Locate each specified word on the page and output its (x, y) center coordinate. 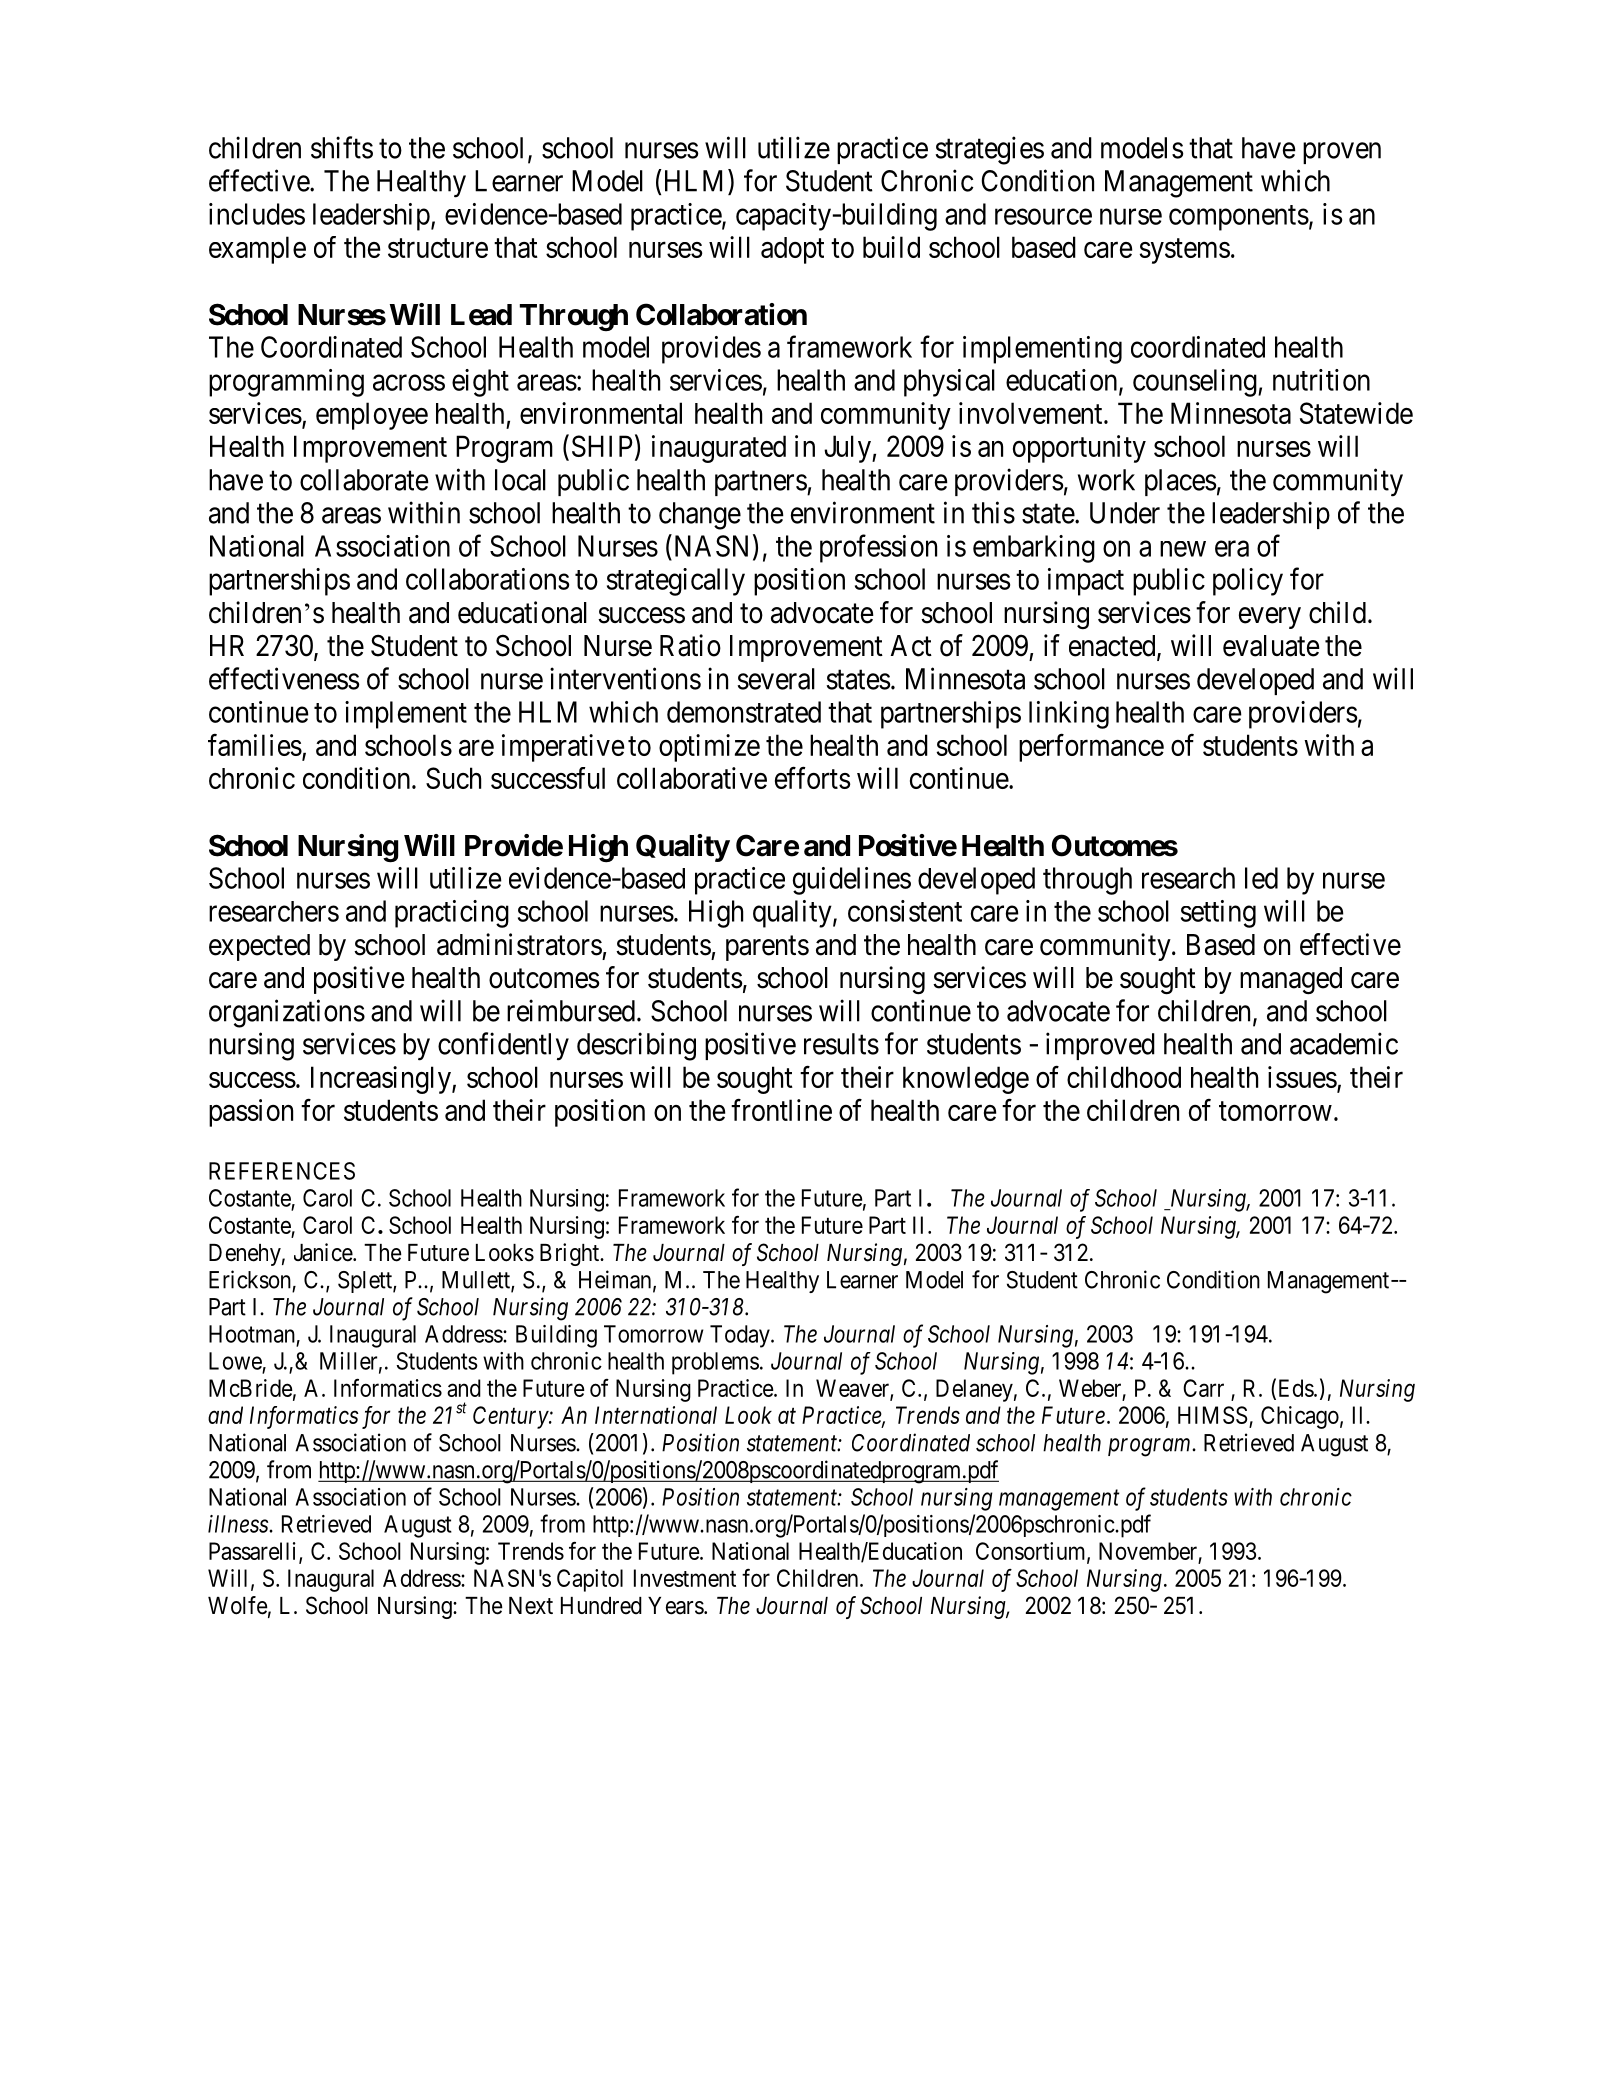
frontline (781, 1110)
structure (438, 248)
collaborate (364, 480)
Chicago (1300, 1417)
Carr (1203, 1388)
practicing (452, 914)
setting (1218, 914)
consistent (905, 911)
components (1239, 218)
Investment (685, 1578)
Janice (324, 1252)
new (1183, 549)
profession (878, 548)
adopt (792, 250)
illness (239, 1524)
